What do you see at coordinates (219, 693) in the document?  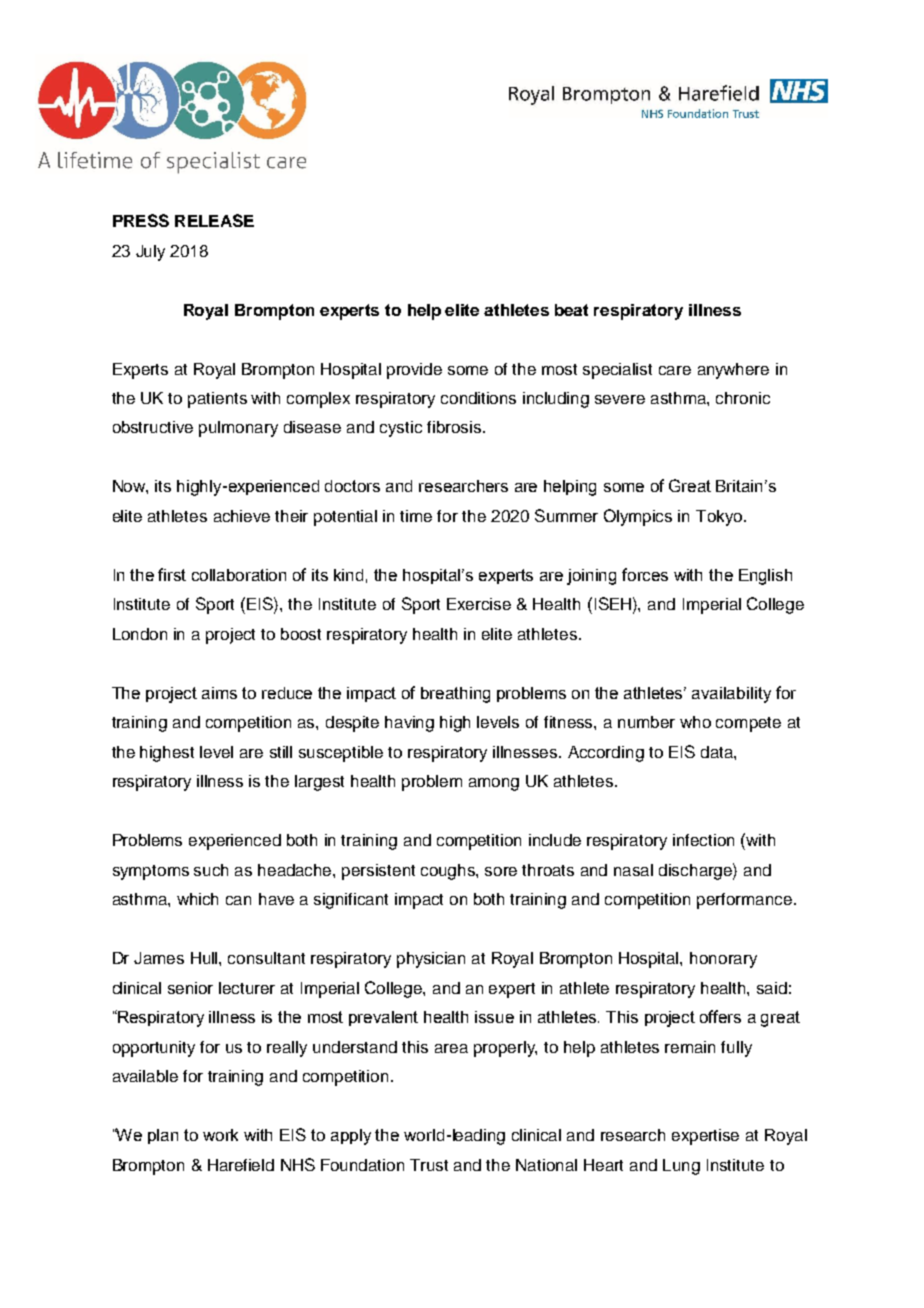 I see `aims` at bounding box center [219, 693].
